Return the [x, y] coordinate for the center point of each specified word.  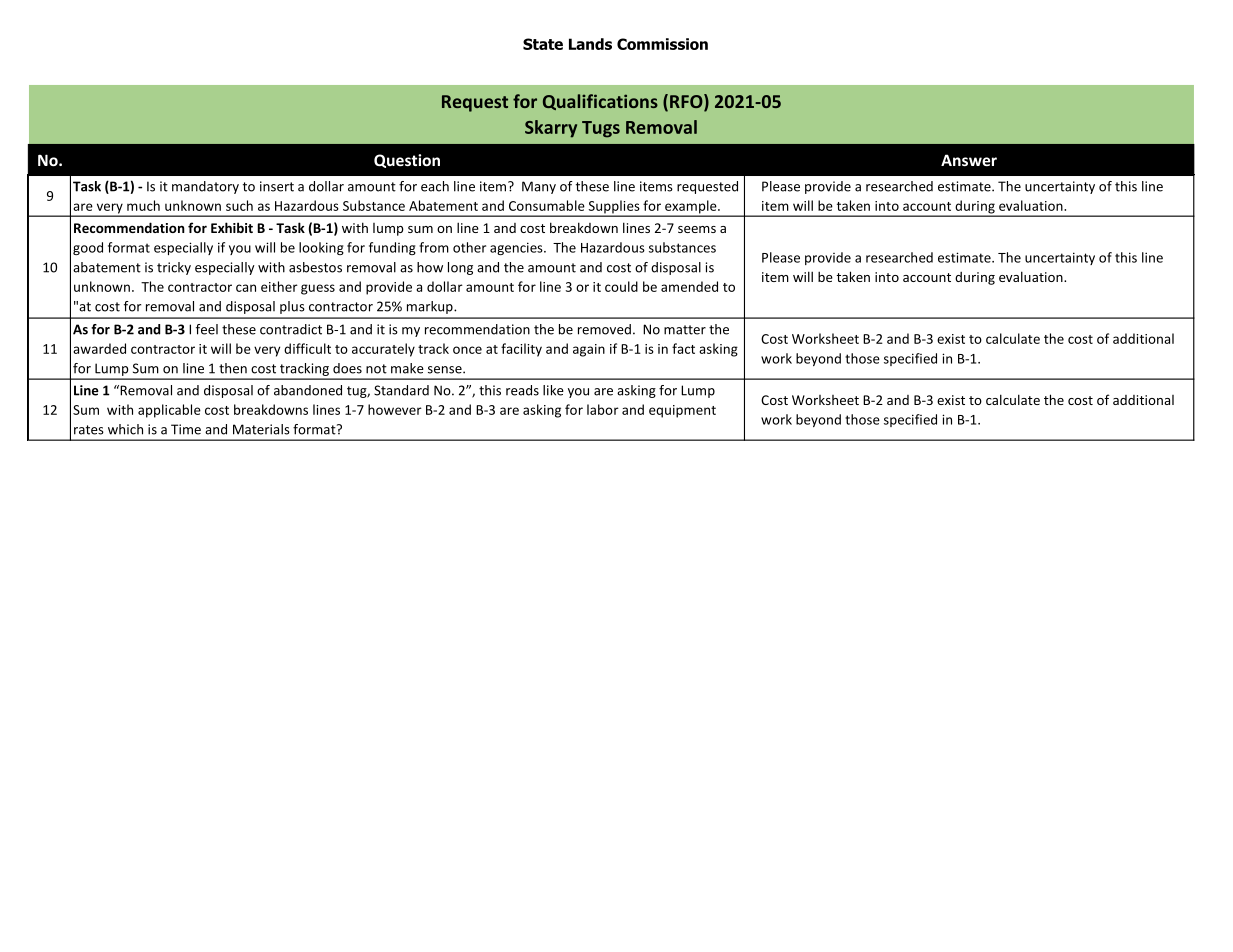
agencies [517, 248]
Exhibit [232, 227]
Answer [969, 160]
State [543, 44]
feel [207, 329]
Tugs [601, 129]
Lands [590, 44]
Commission [662, 44]
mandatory [205, 187]
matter [685, 330]
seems [697, 229]
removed [604, 329]
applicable [169, 411]
